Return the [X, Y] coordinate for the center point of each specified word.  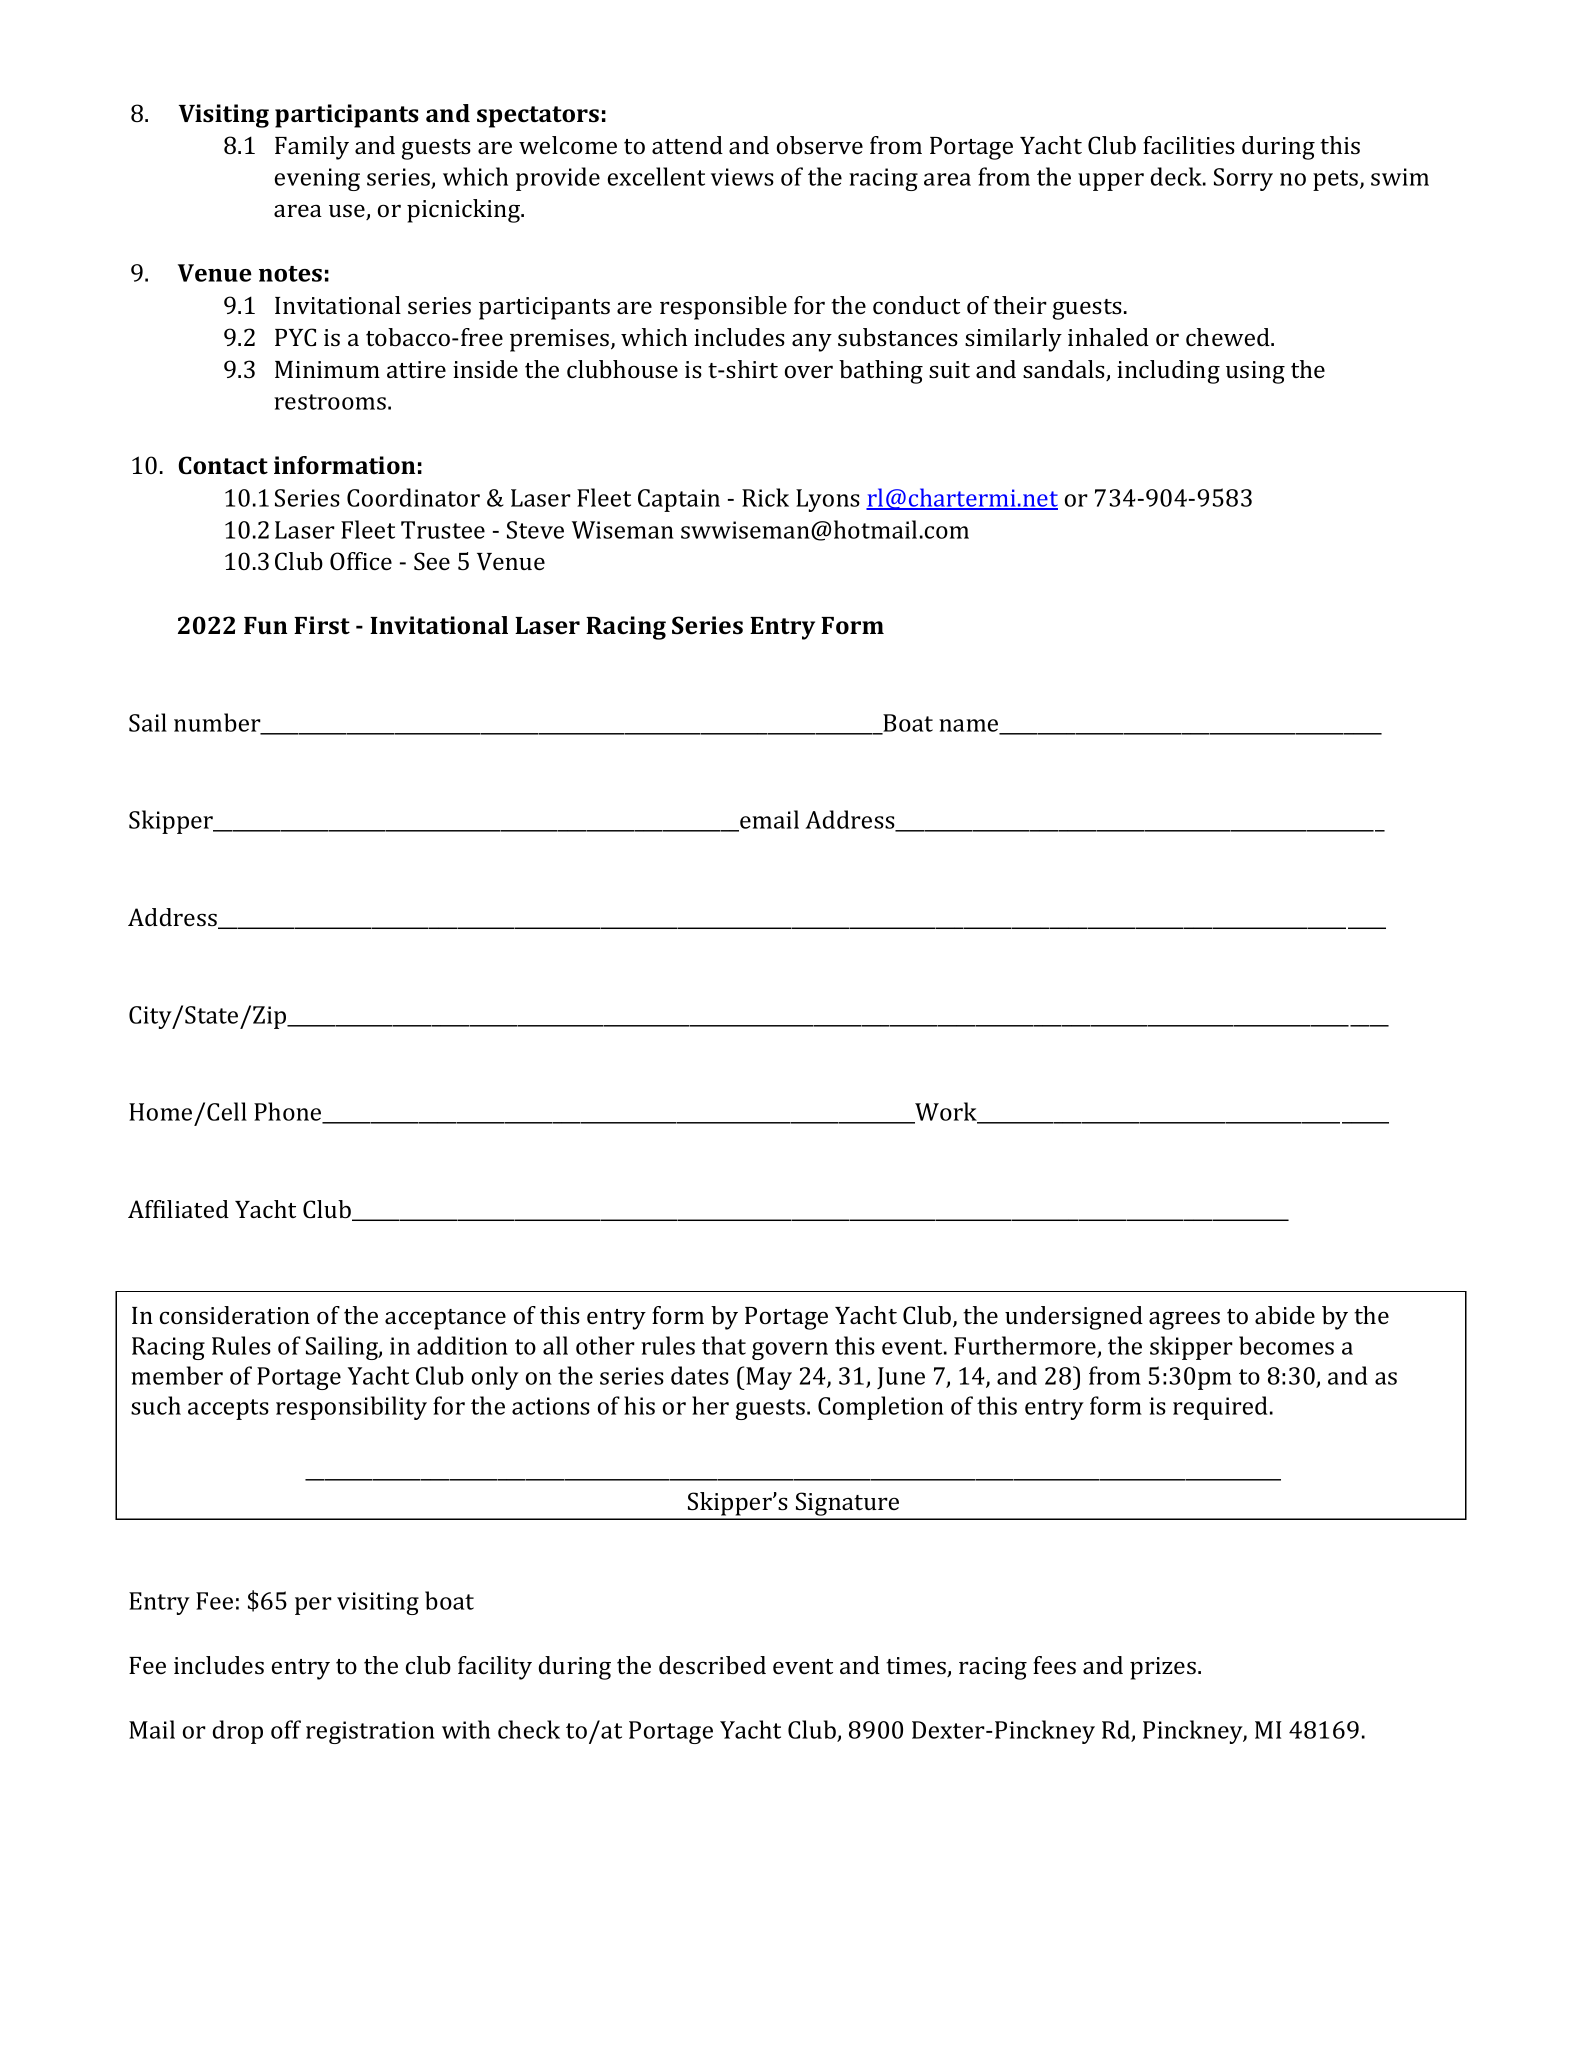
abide [1285, 1315]
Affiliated [178, 1209]
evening [317, 179]
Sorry [1243, 179]
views [742, 177]
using [1255, 372]
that [724, 1345]
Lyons [828, 500]
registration [370, 1732]
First [322, 625]
